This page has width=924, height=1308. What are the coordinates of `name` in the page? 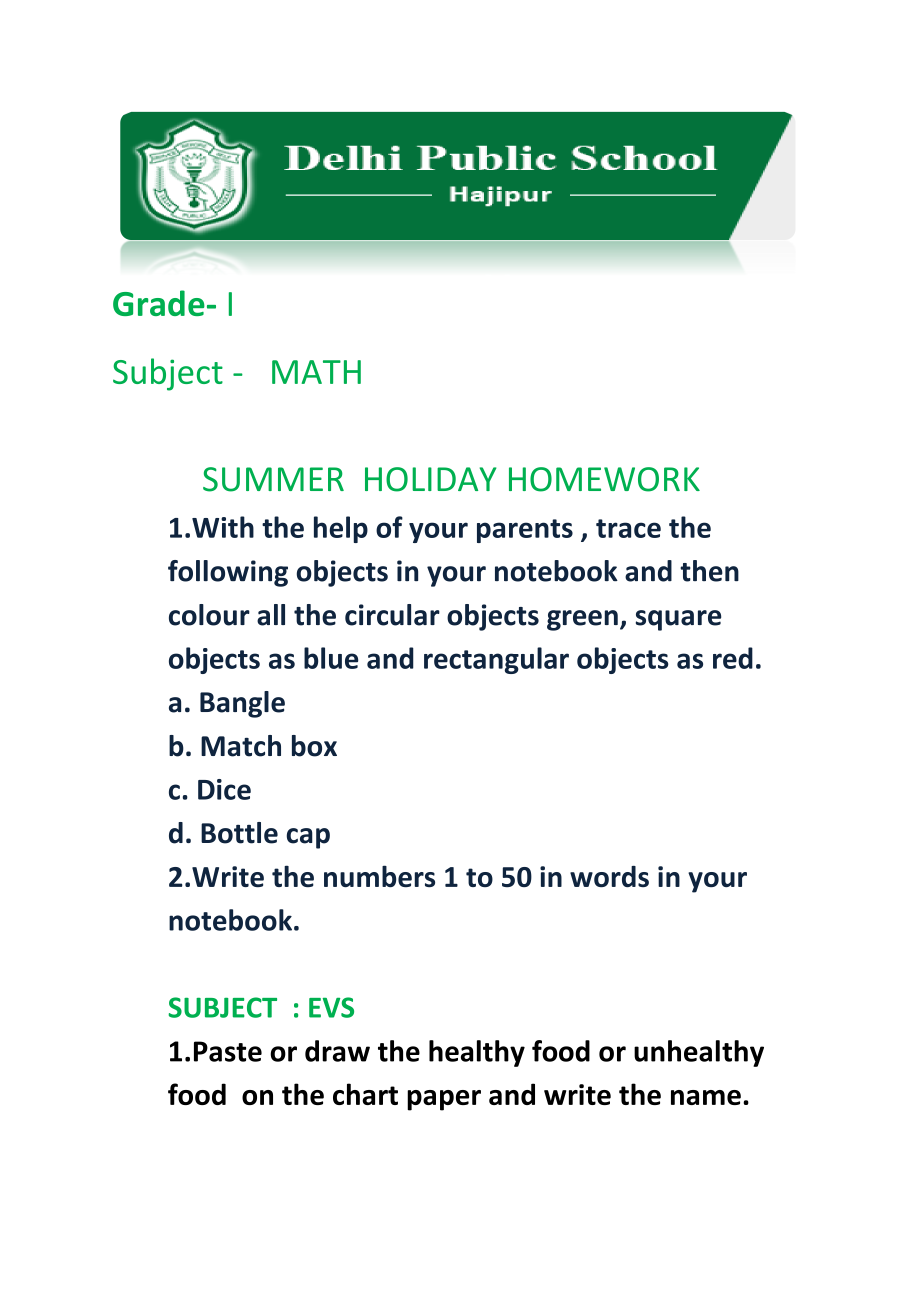 It's located at (706, 1097).
